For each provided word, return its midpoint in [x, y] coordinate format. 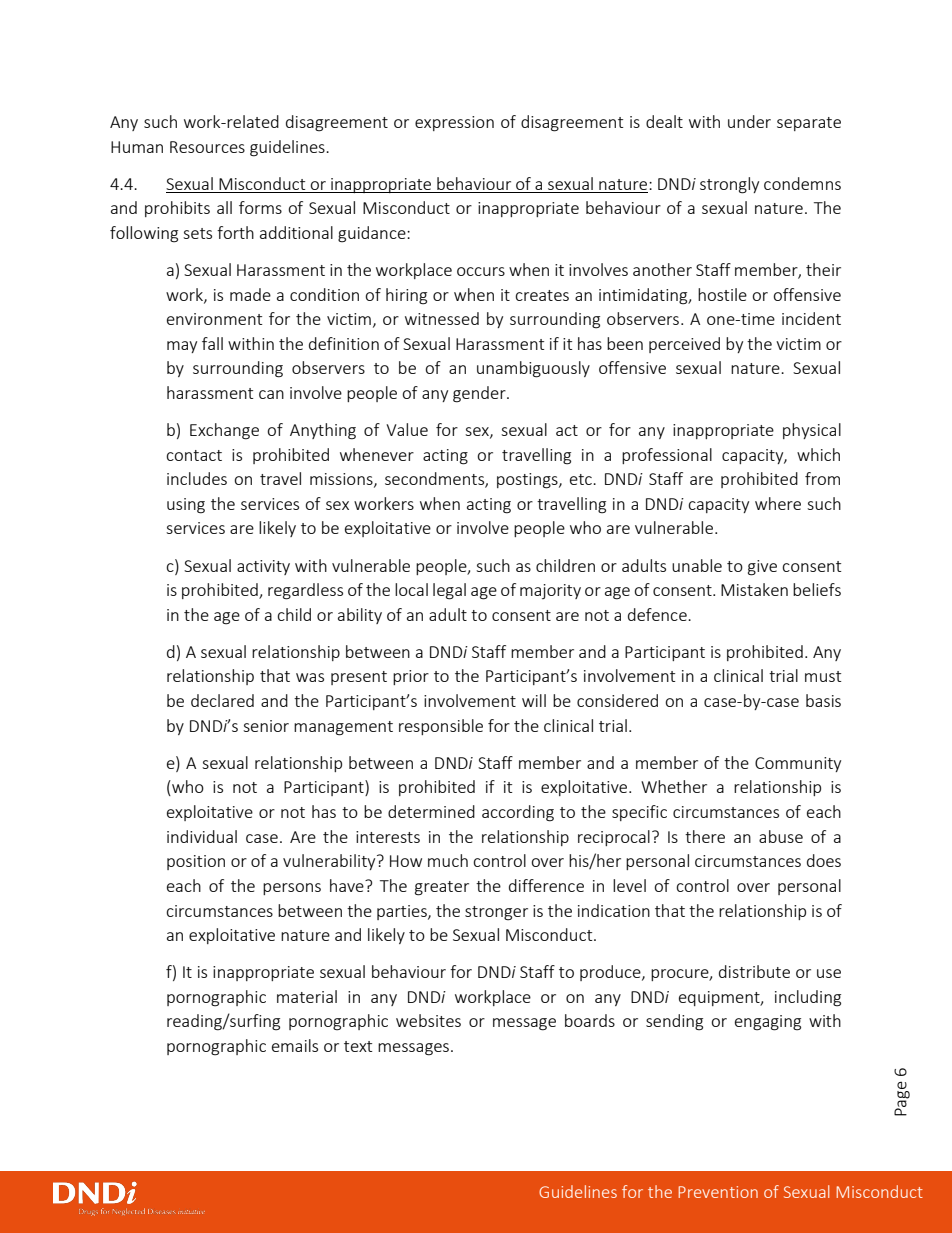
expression [454, 123]
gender [480, 394]
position [196, 862]
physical [812, 431]
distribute [754, 971]
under [749, 121]
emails [295, 1045]
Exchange [224, 431]
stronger [496, 913]
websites [428, 1020]
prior [411, 677]
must [823, 676]
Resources [207, 147]
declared [222, 700]
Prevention [718, 1192]
